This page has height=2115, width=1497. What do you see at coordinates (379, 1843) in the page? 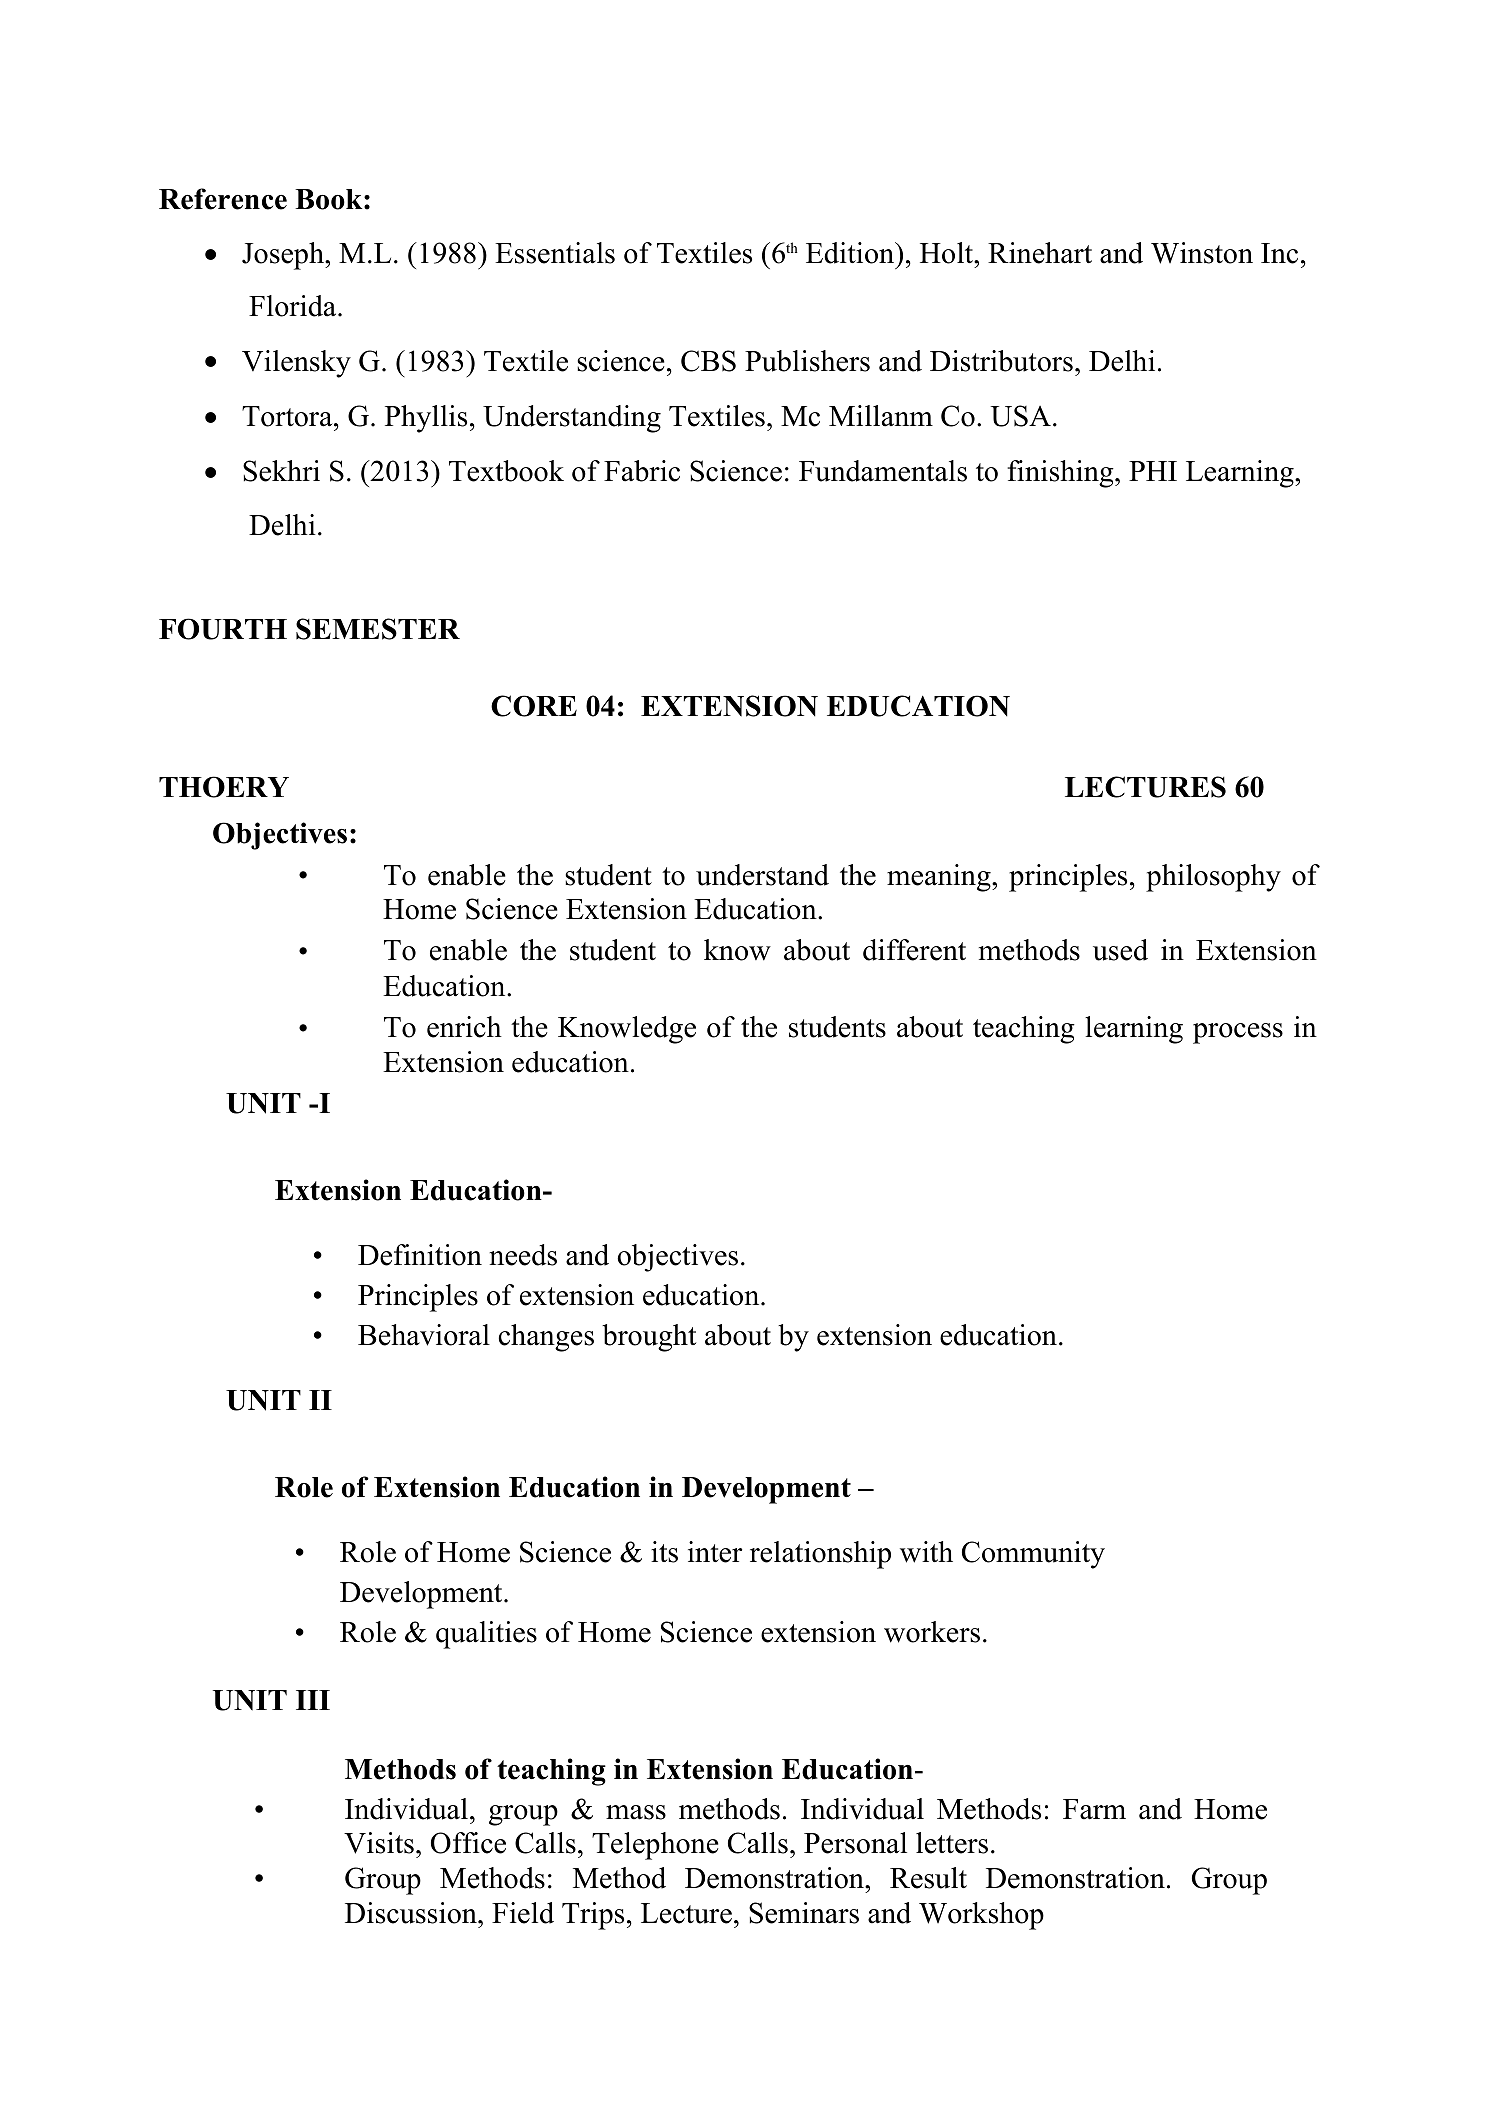
I see `Visits` at bounding box center [379, 1843].
